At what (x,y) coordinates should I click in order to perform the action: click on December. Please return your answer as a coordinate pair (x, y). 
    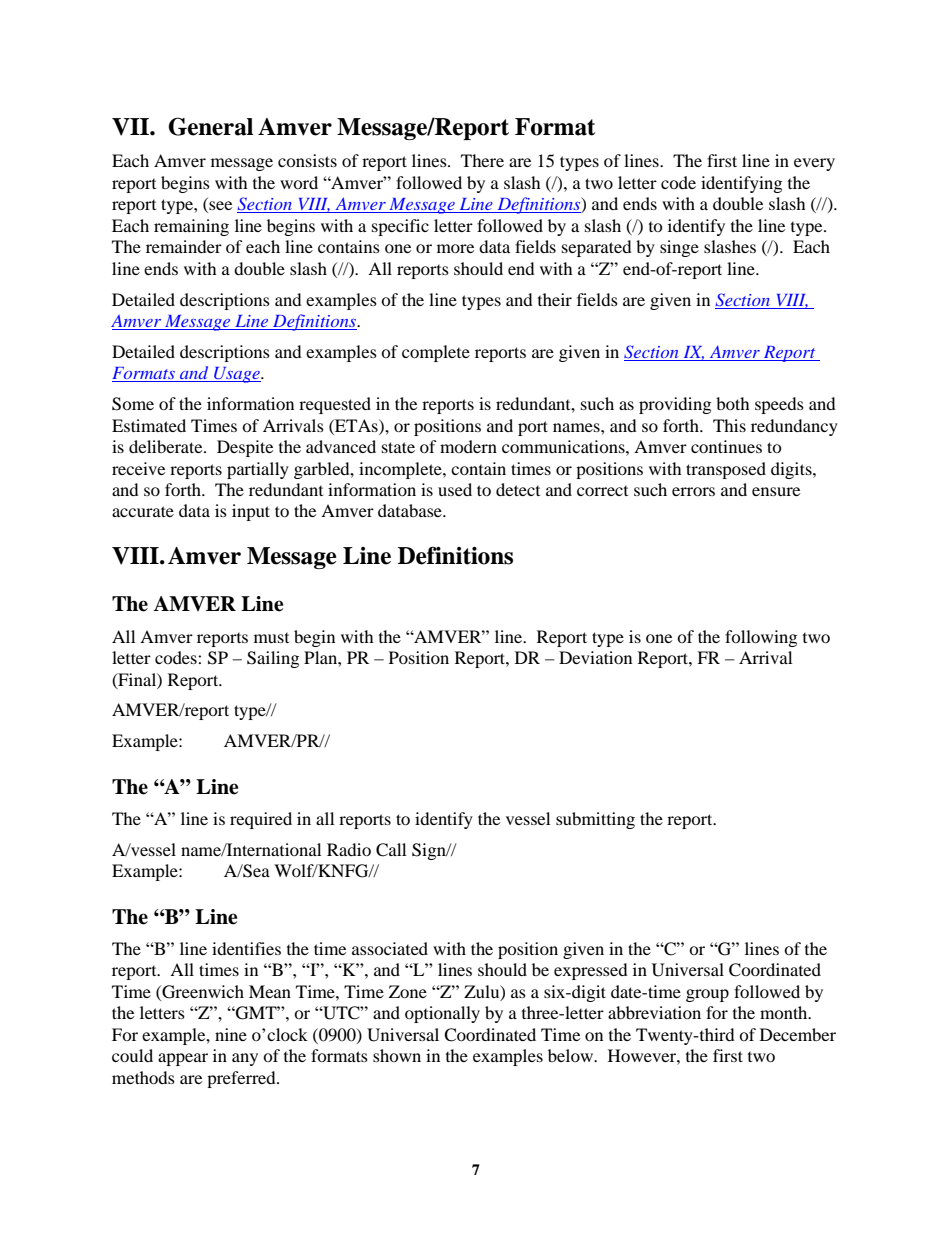
    Looking at the image, I should click on (798, 1034).
